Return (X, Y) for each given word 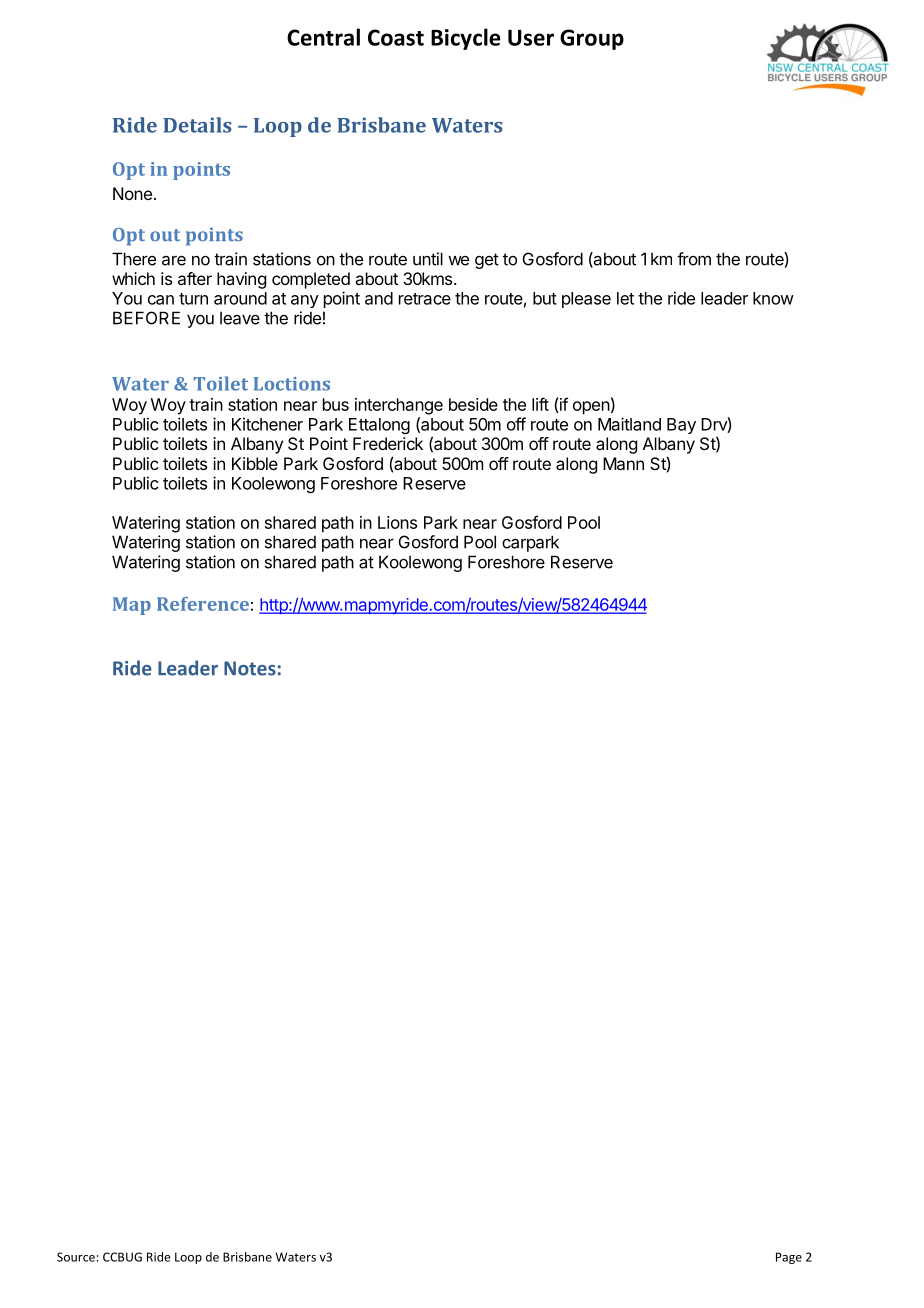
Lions (397, 522)
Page (789, 1258)
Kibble (255, 463)
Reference (203, 604)
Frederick (388, 443)
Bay (681, 426)
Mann (623, 463)
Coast (396, 37)
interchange (399, 406)
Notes (250, 668)
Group (592, 39)
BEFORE (146, 318)
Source (76, 1257)
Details (197, 125)
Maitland (629, 424)
